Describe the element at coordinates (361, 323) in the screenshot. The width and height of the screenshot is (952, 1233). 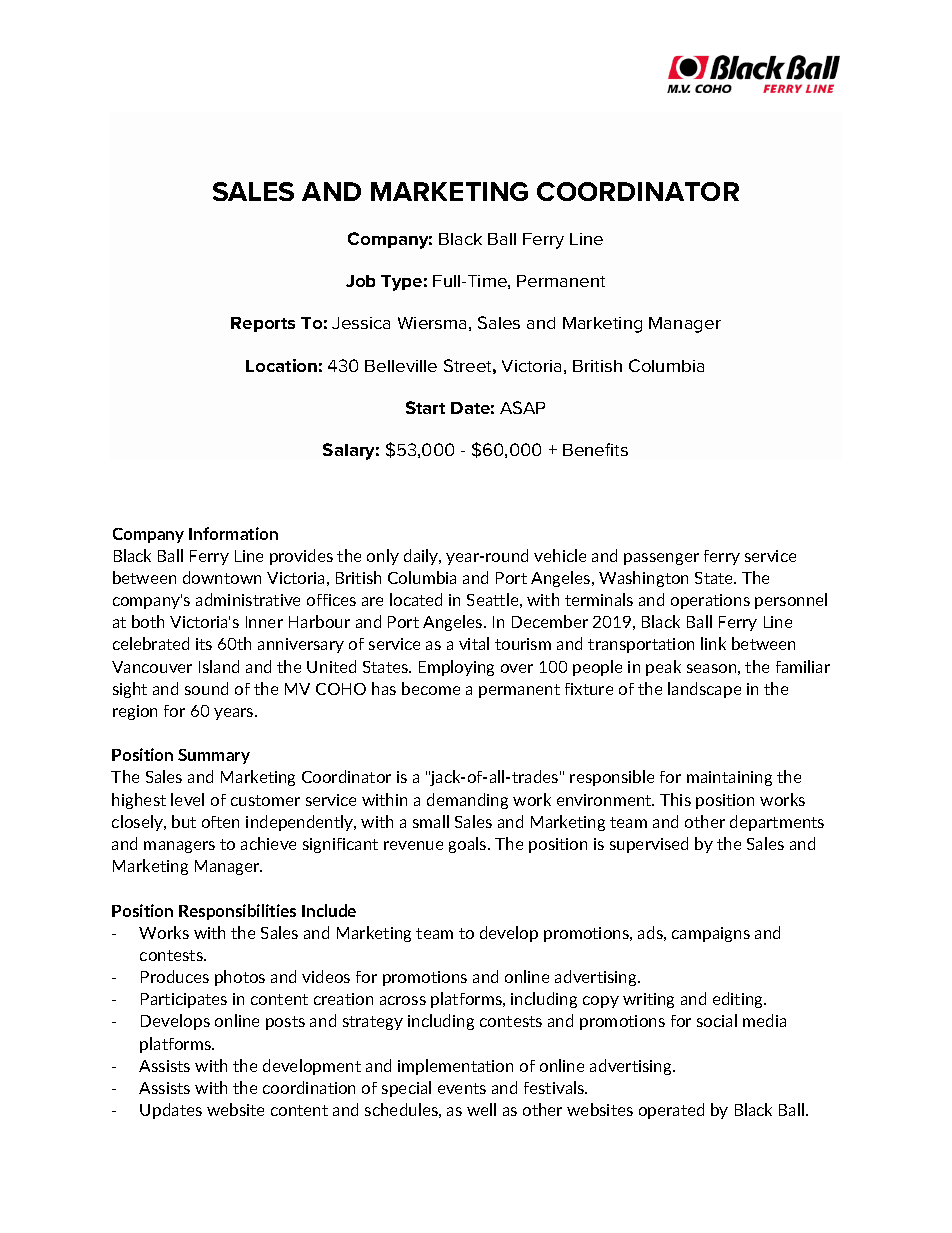
I see `Jessica` at that location.
